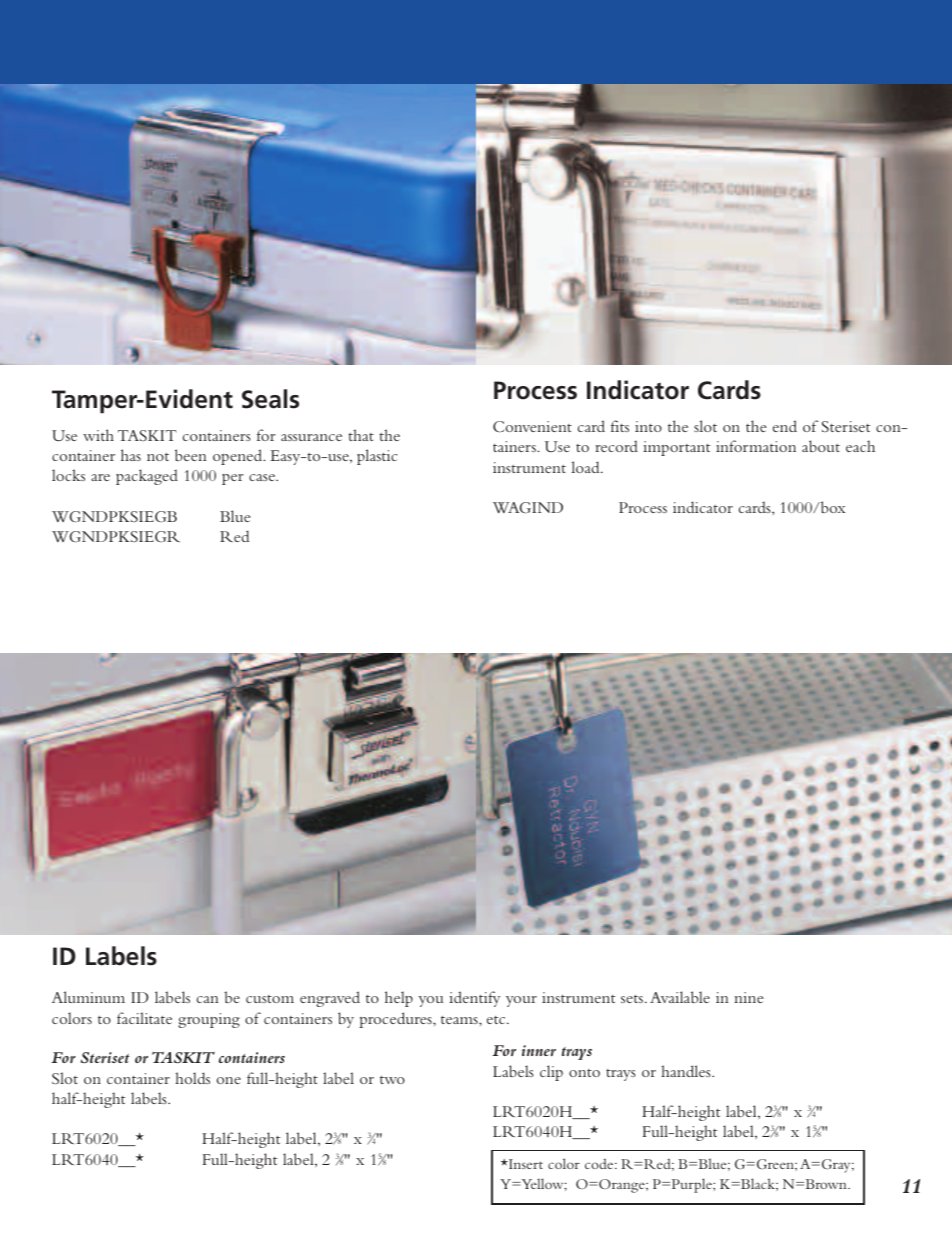 This document has width=952, height=1233. Describe the element at coordinates (525, 1164) in the document. I see `Insert` at that location.
